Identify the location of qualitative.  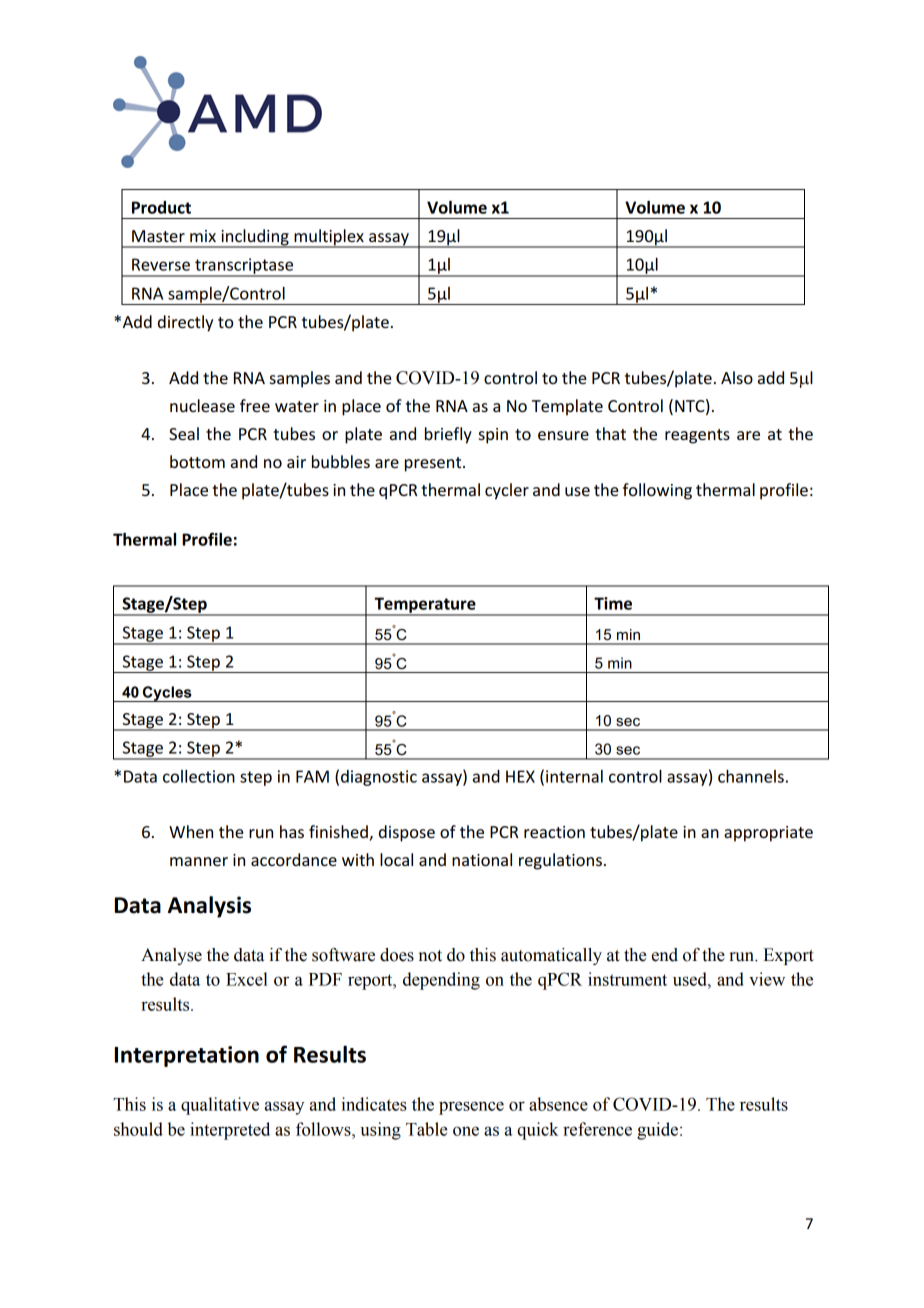
(220, 1106).
